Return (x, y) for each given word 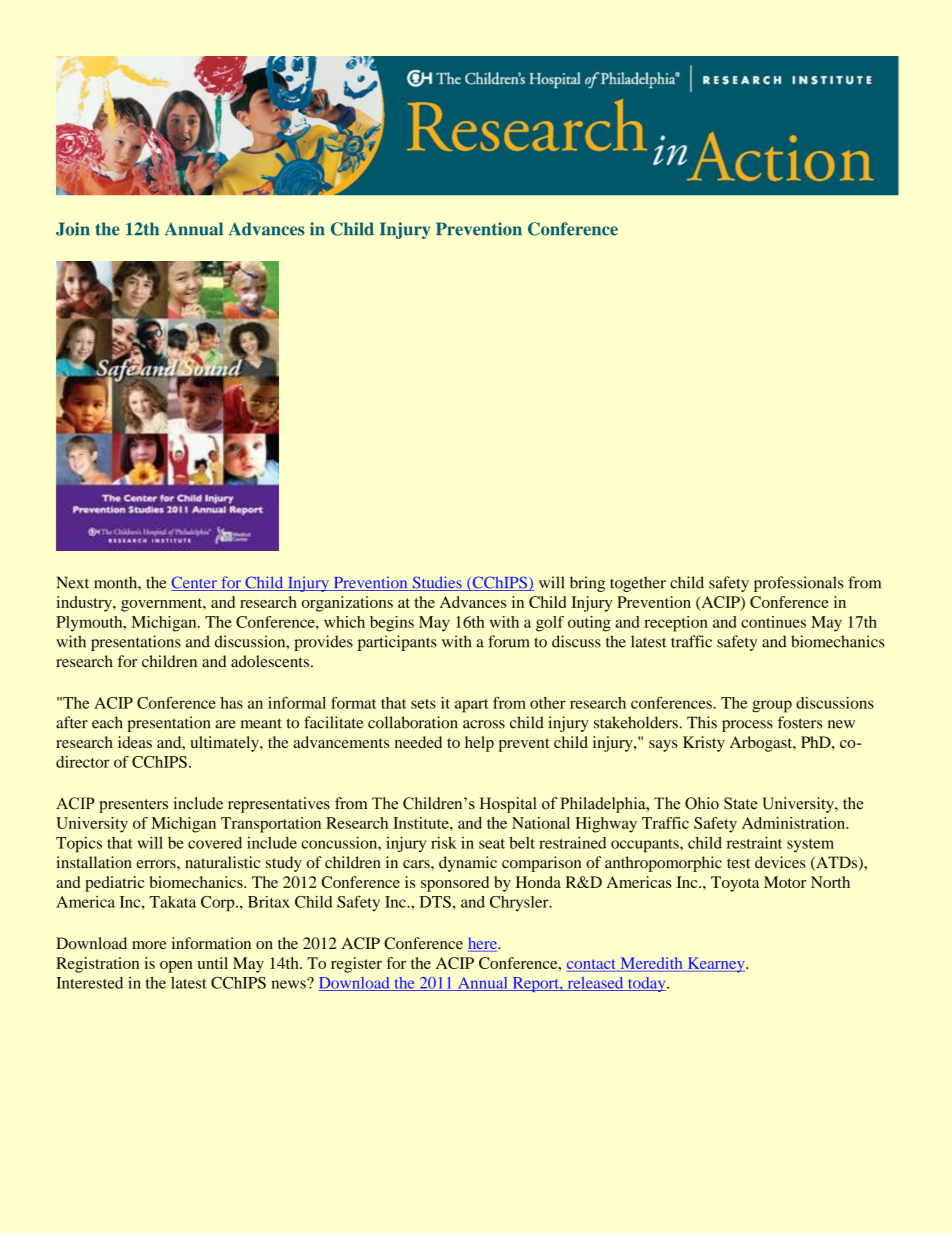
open (176, 967)
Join (73, 229)
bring (587, 584)
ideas (135, 742)
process (747, 726)
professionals (799, 584)
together (638, 584)
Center (195, 583)
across (484, 724)
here (483, 944)
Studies (437, 583)
